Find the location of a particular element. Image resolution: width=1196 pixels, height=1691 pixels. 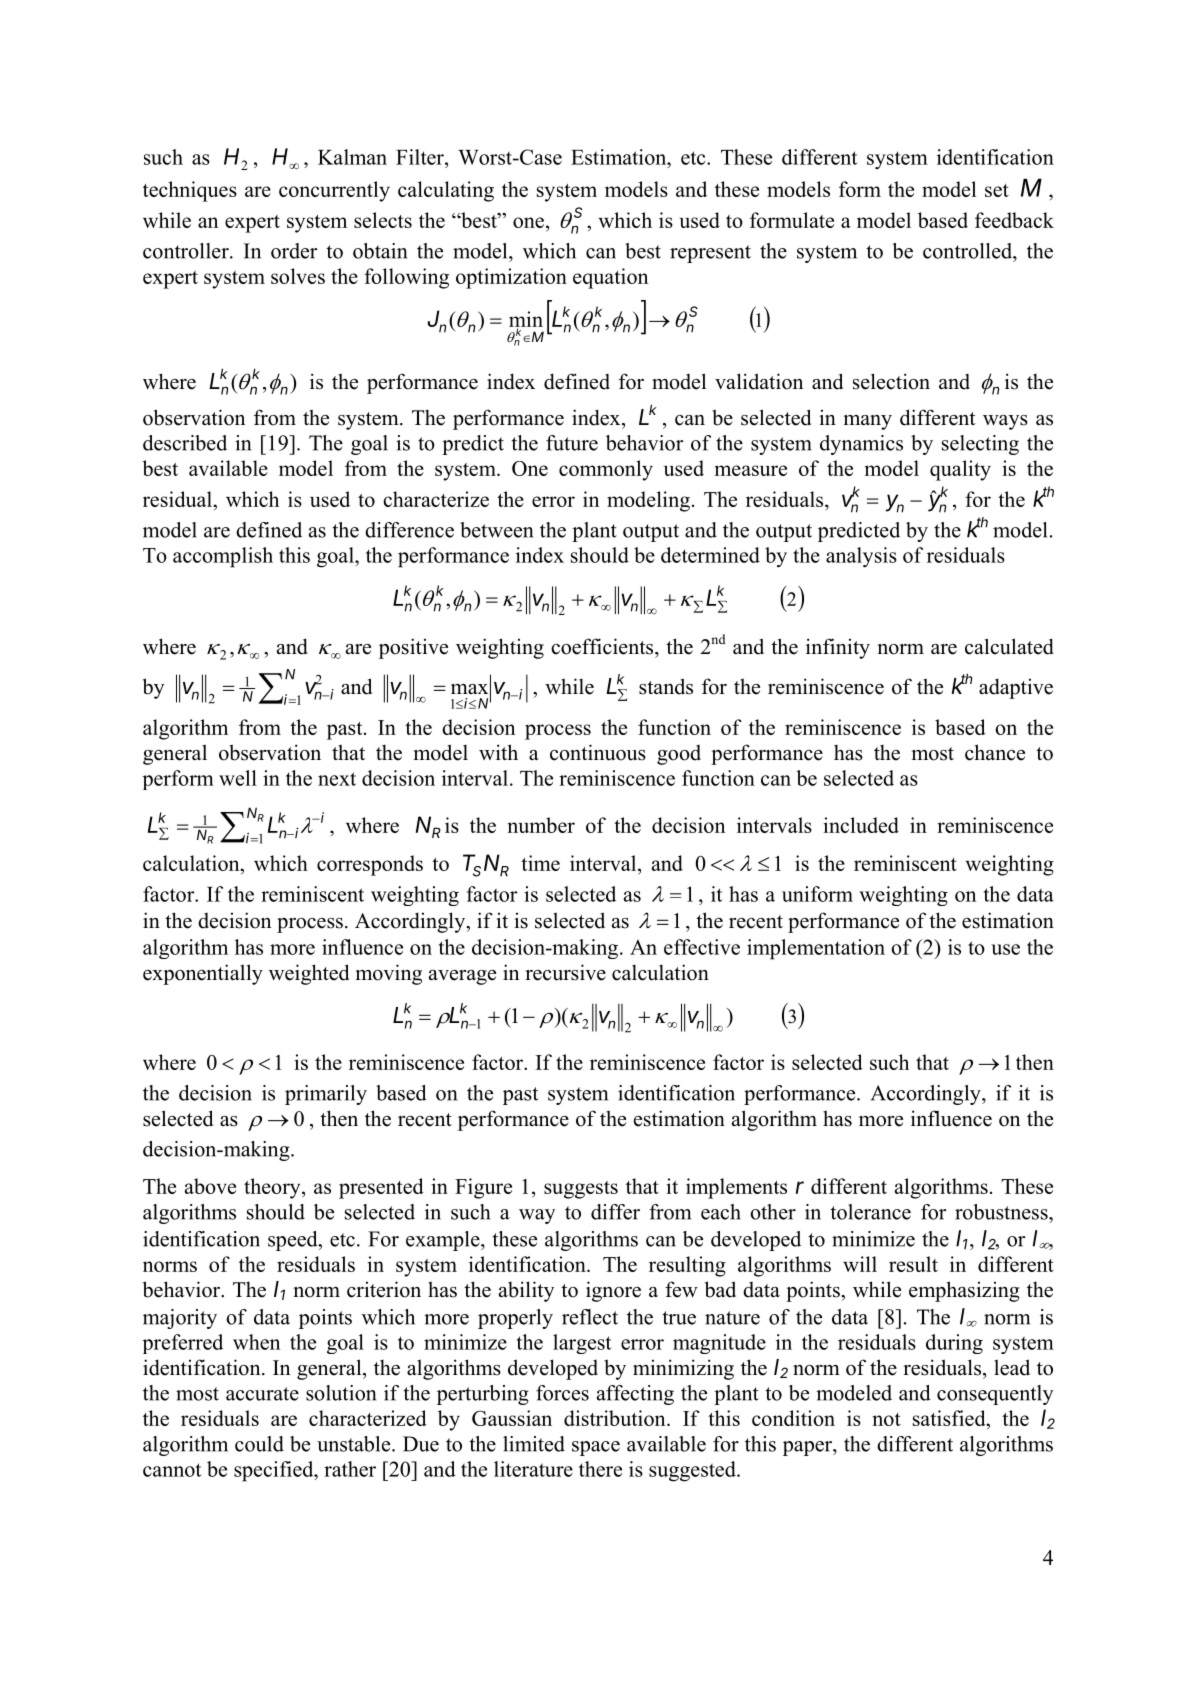

equation is located at coordinates (610, 278).
